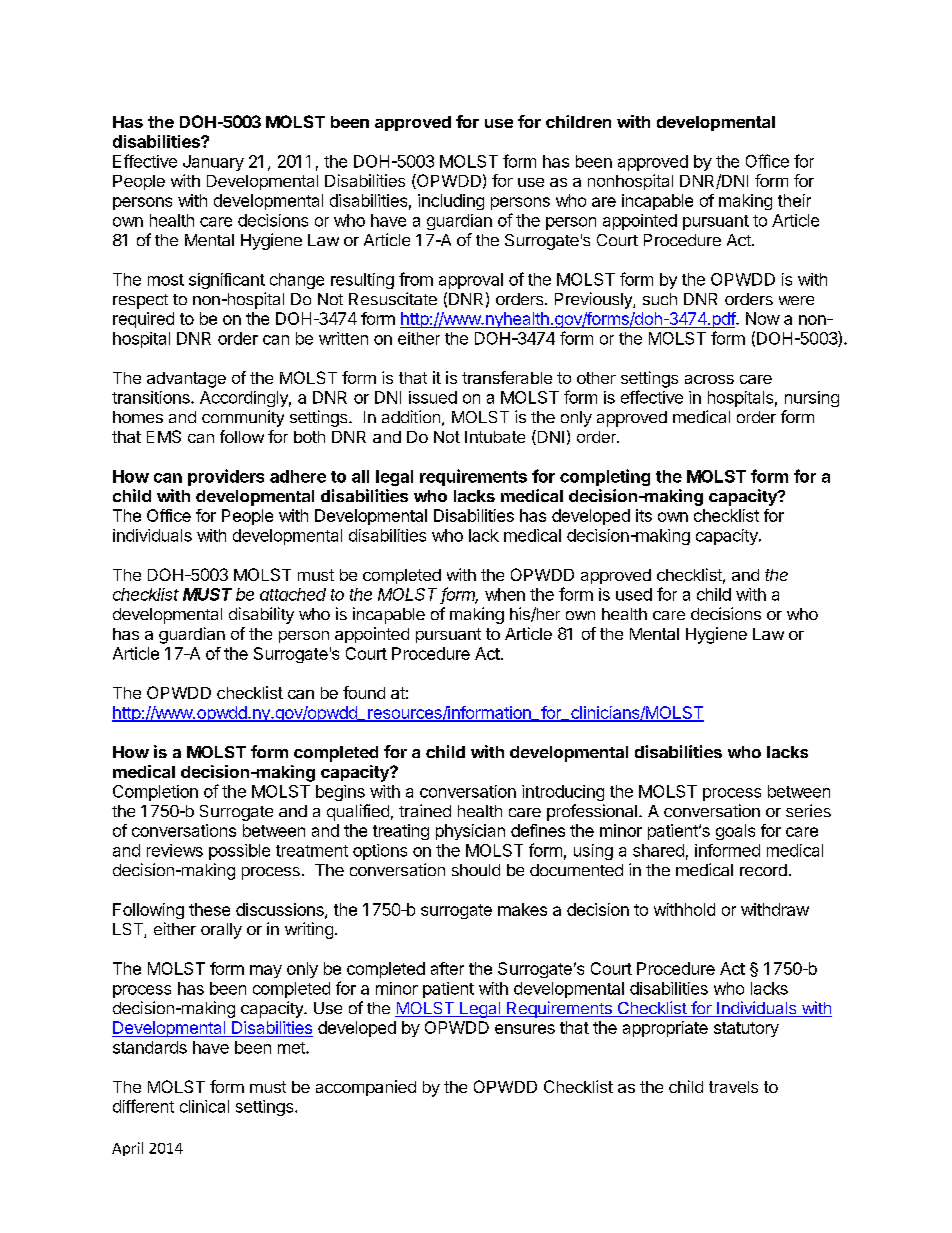 The height and width of the screenshot is (1233, 952). Describe the element at coordinates (507, 377) in the screenshot. I see `transferable` at that location.
